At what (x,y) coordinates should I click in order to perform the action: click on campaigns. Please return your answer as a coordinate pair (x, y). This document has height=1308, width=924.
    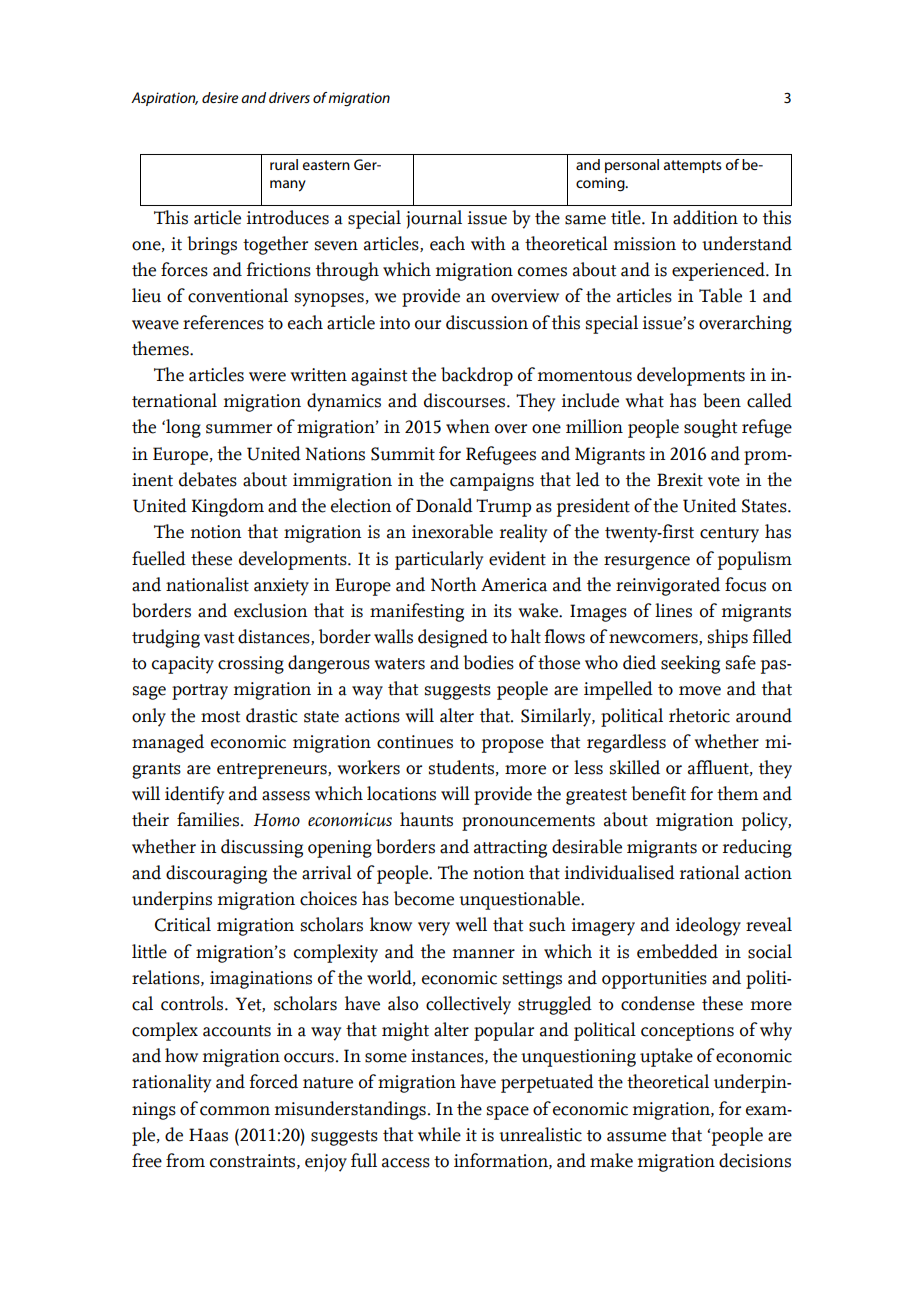
    Looking at the image, I should click on (492, 482).
